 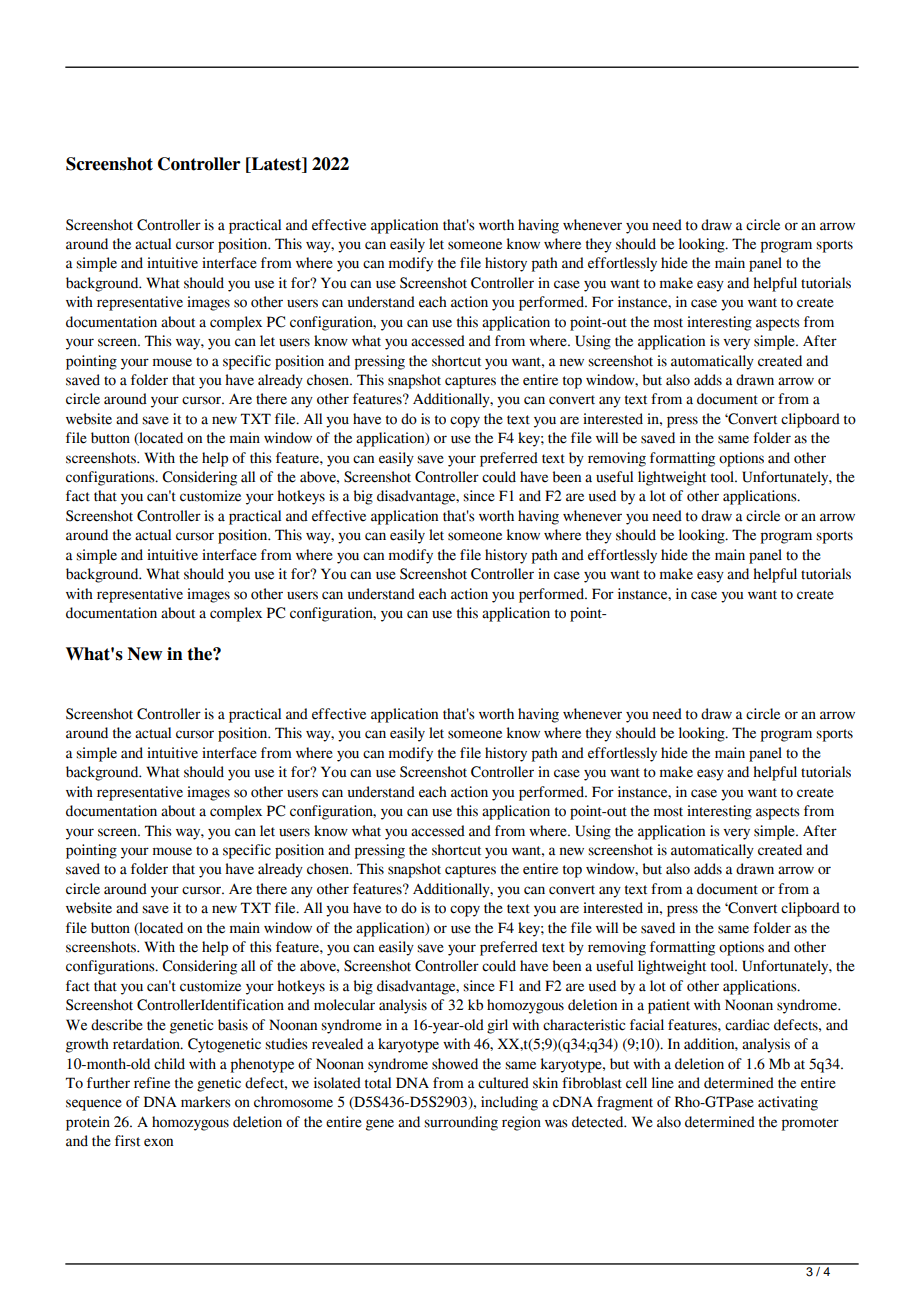 What do you see at coordinates (669, 1006) in the page?
I see `patient` at bounding box center [669, 1006].
